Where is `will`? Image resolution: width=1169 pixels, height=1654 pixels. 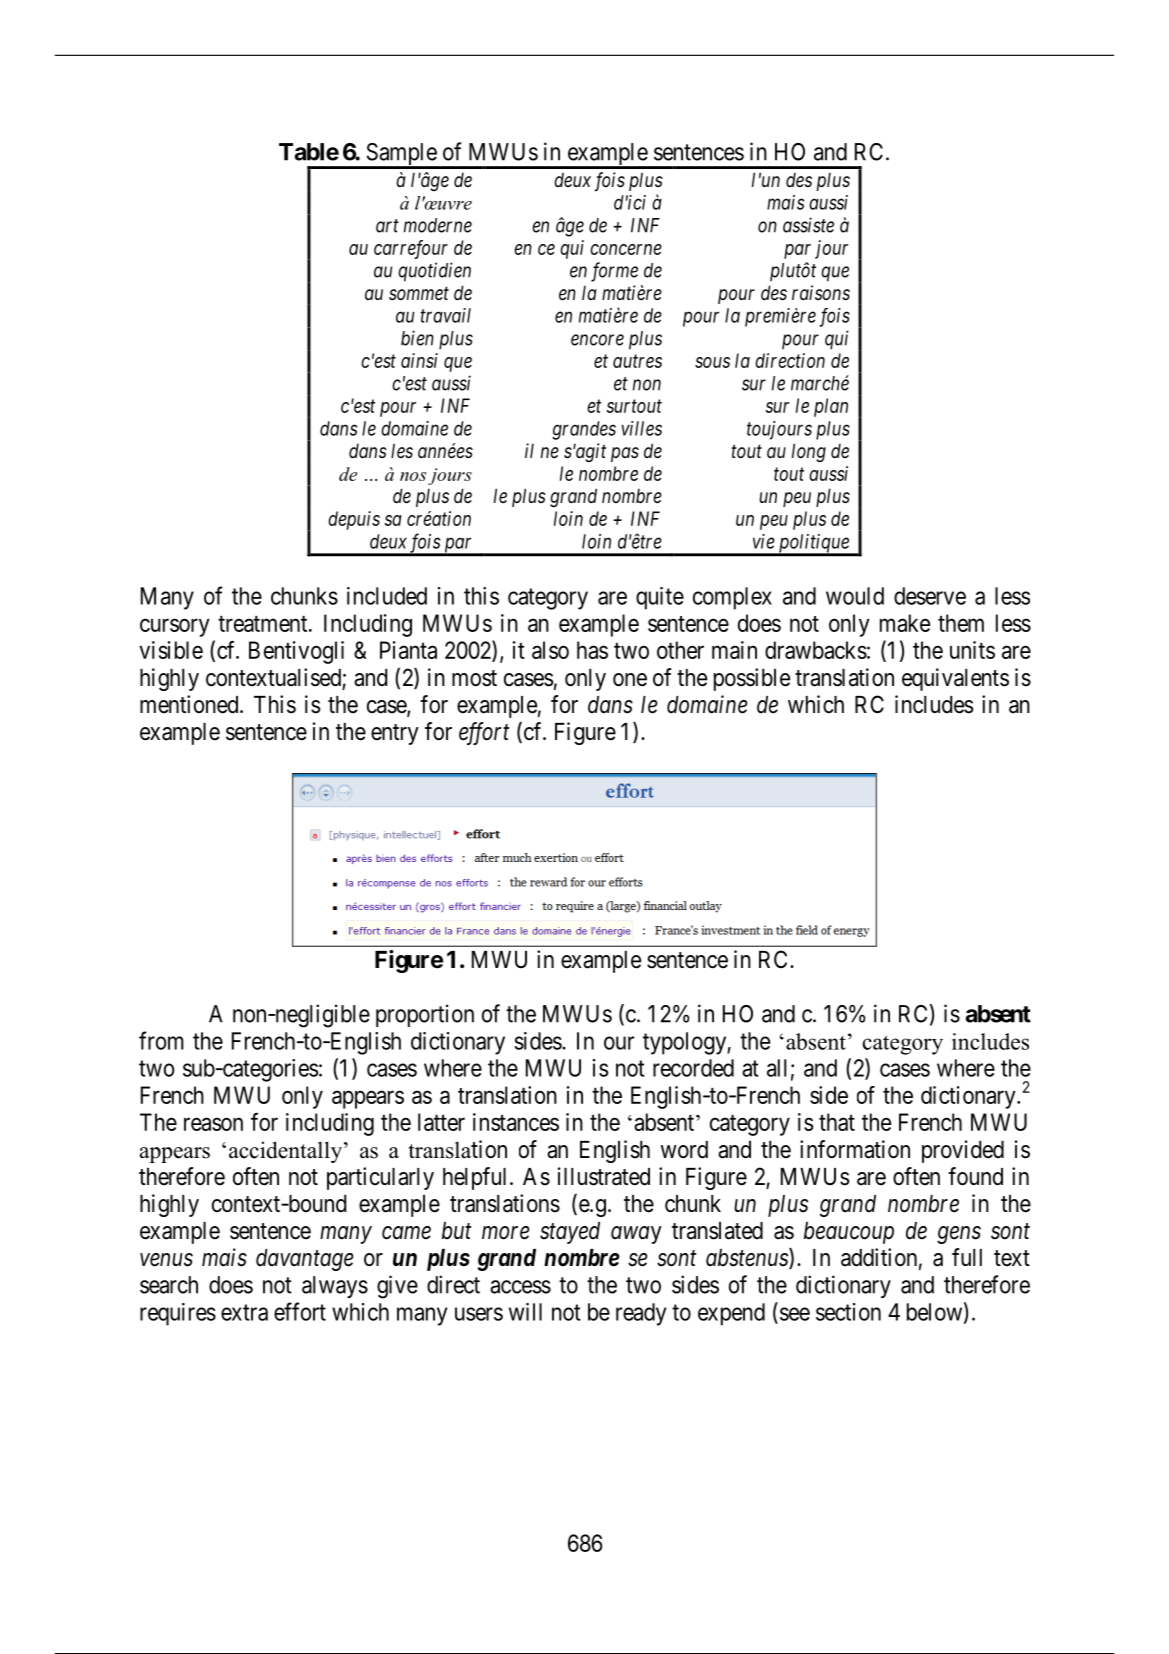
will is located at coordinates (525, 1312).
